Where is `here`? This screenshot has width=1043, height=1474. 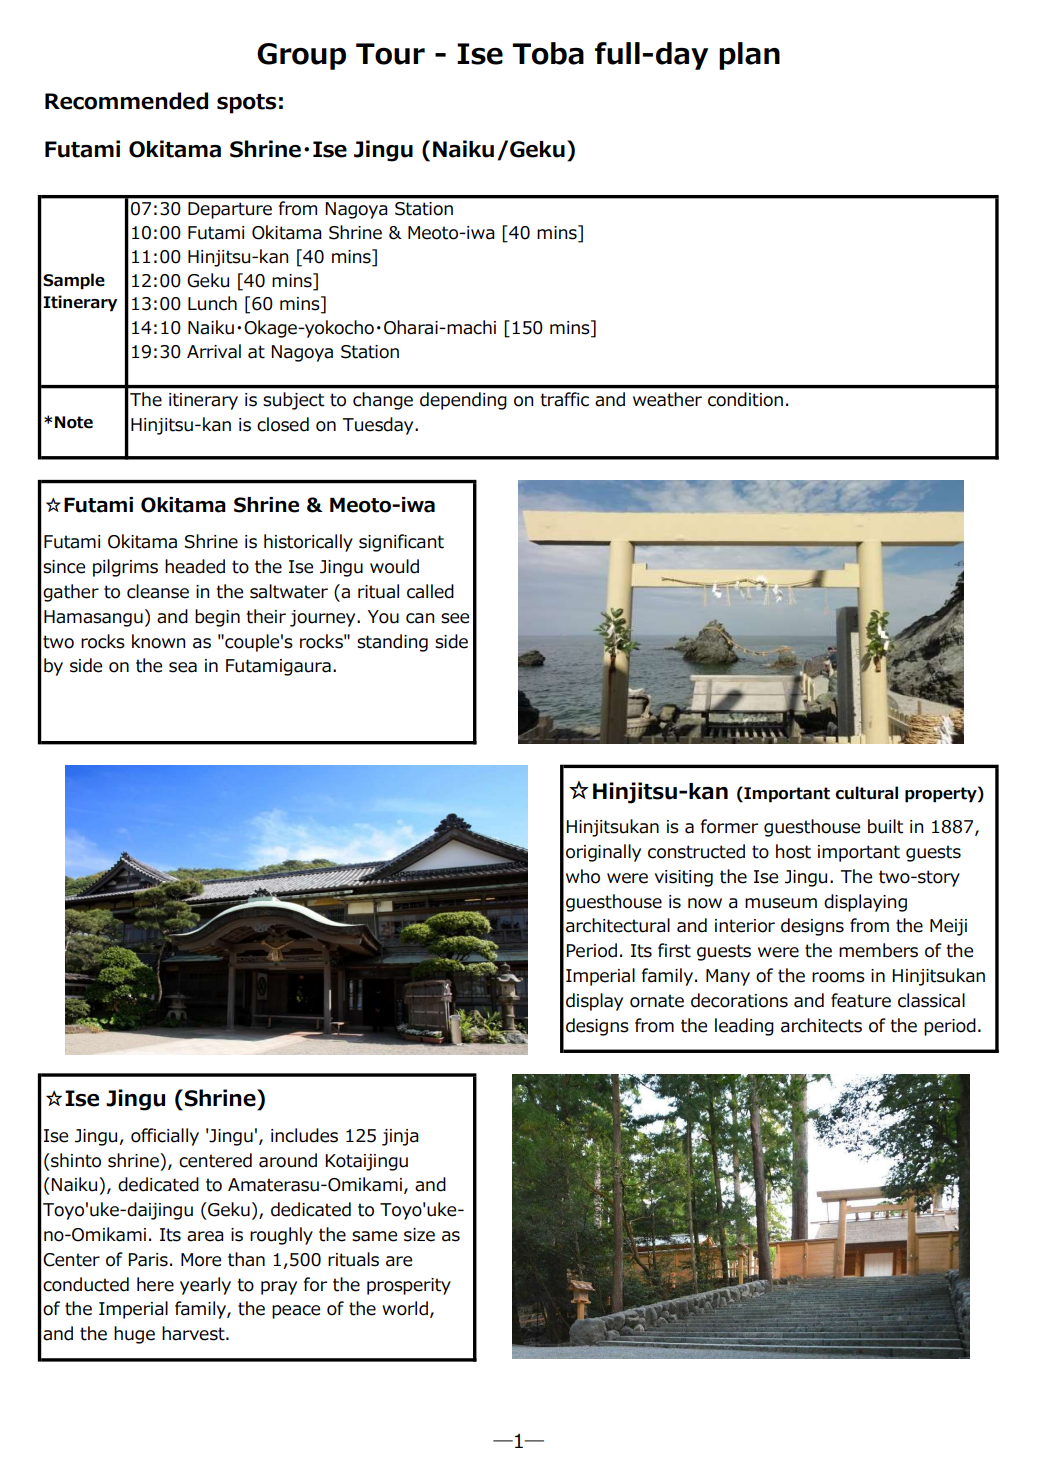
here is located at coordinates (155, 1284).
